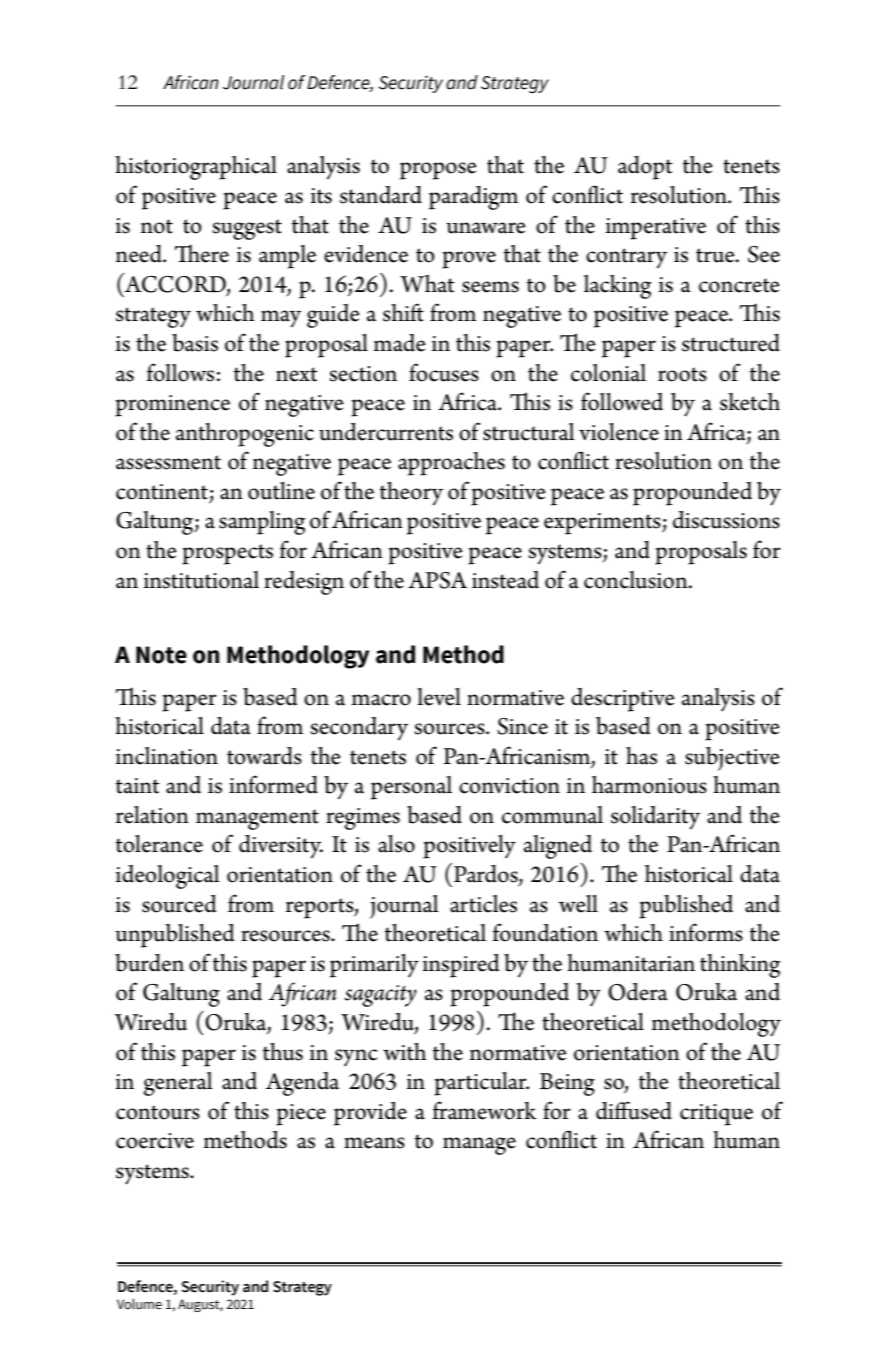  Describe the element at coordinates (438, 171) in the page. I see `propose` at that location.
